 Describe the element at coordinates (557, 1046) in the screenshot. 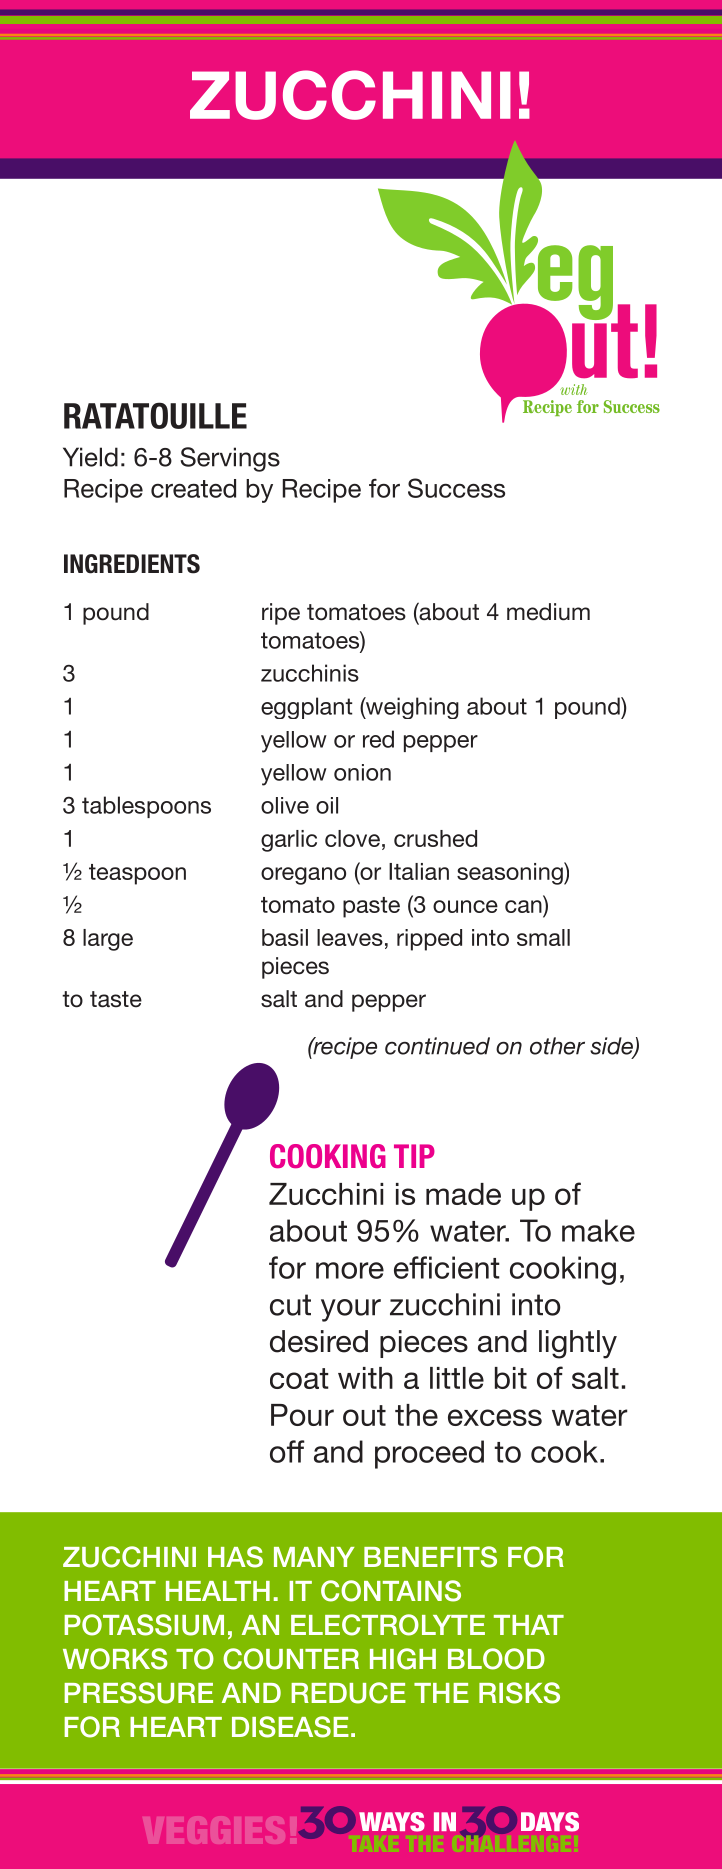

I see `other` at that location.
